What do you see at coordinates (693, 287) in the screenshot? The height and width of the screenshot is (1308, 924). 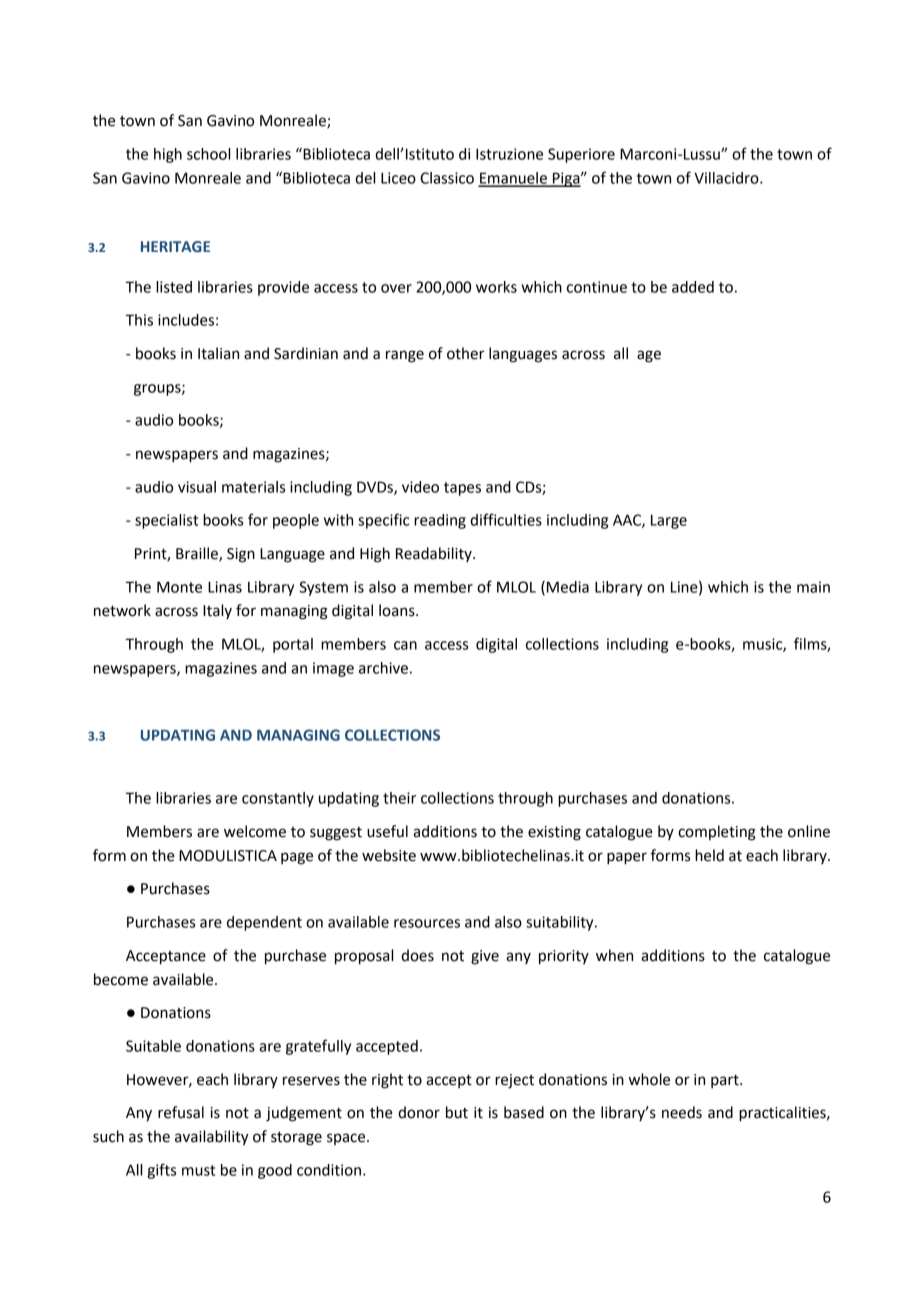 I see `added` at bounding box center [693, 287].
